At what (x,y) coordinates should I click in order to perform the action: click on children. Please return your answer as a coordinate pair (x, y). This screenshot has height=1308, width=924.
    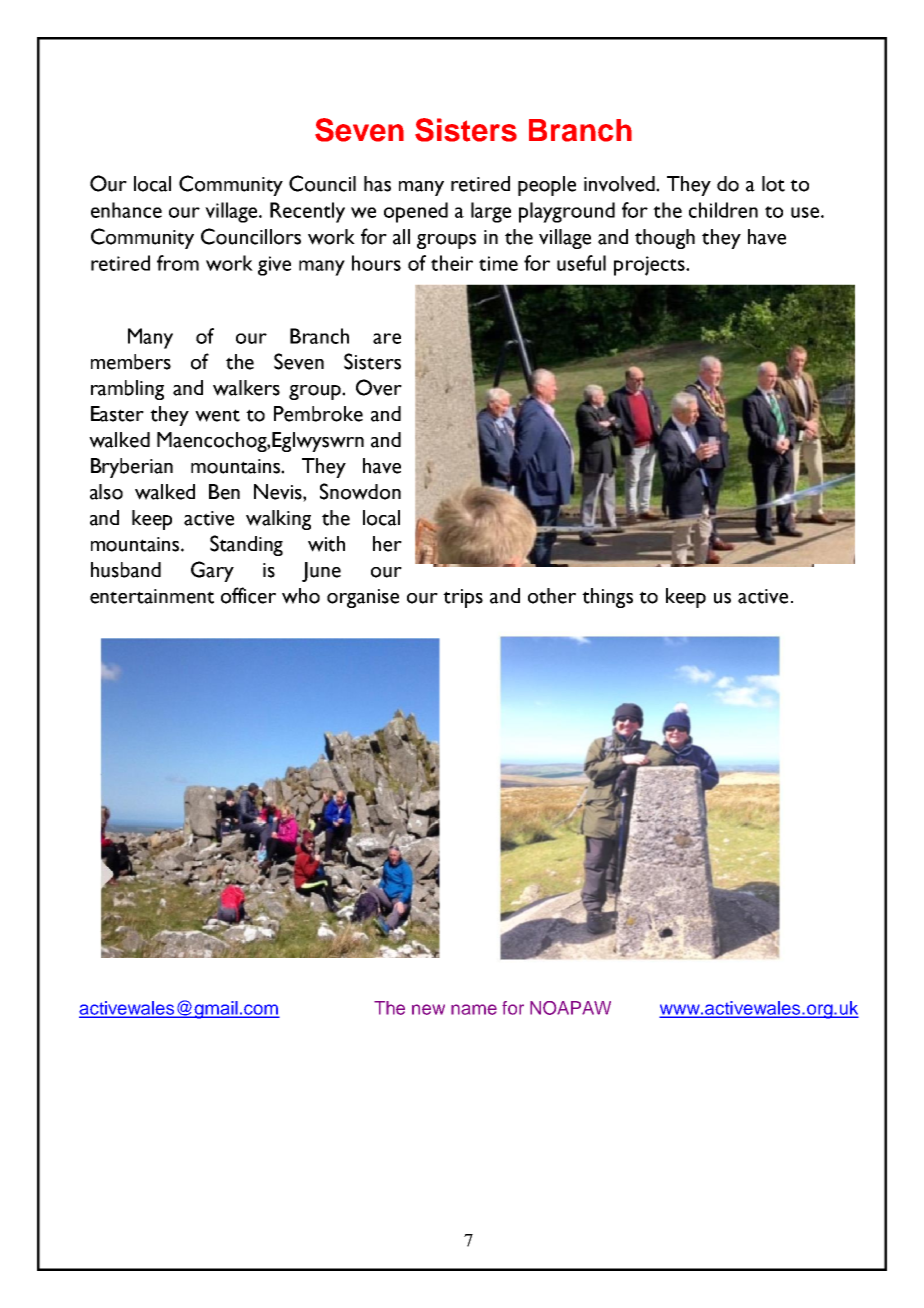
    Looking at the image, I should click on (723, 210).
